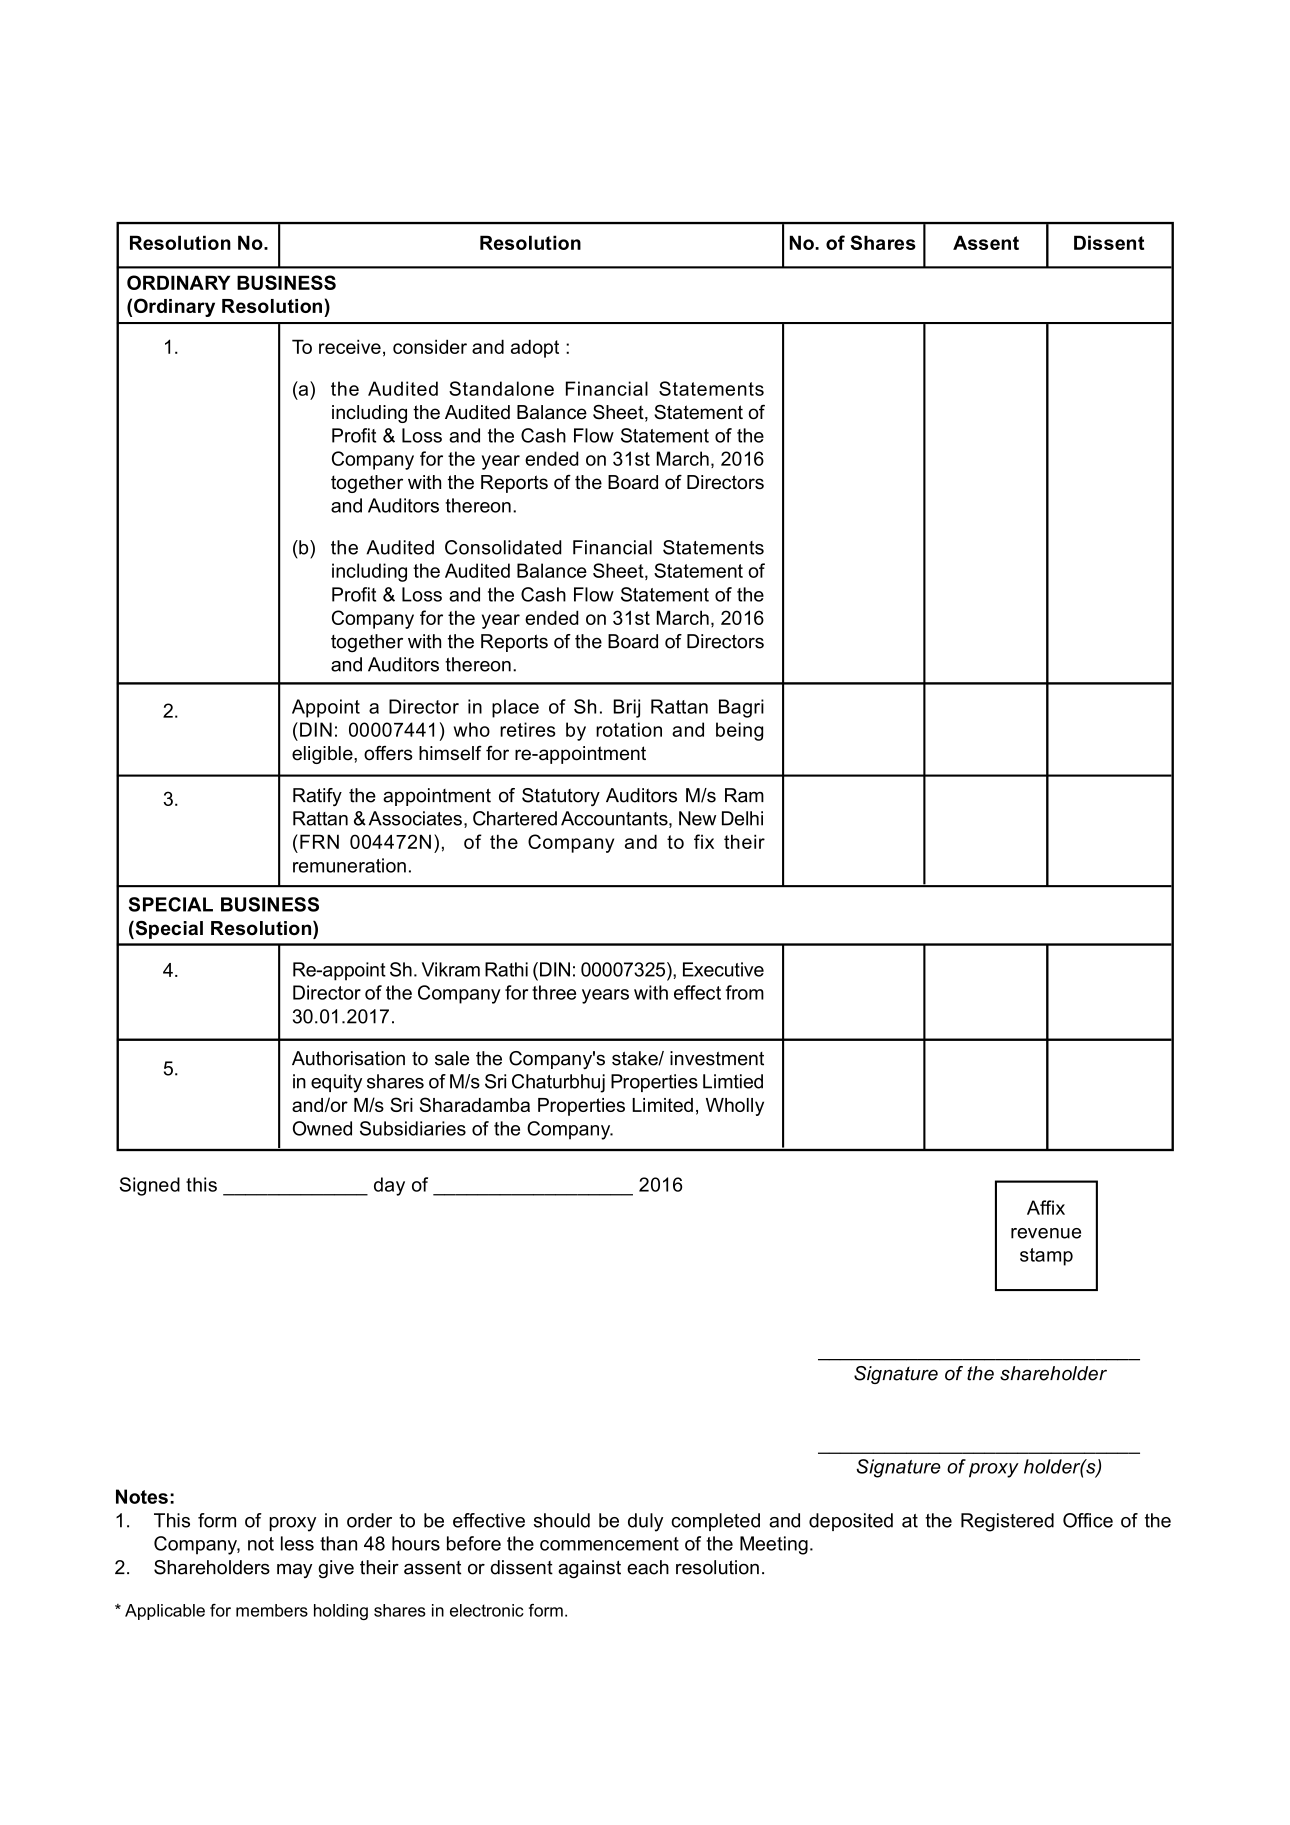 This screenshot has width=1290, height=1825. Describe the element at coordinates (745, 992) in the screenshot. I see `from` at that location.
